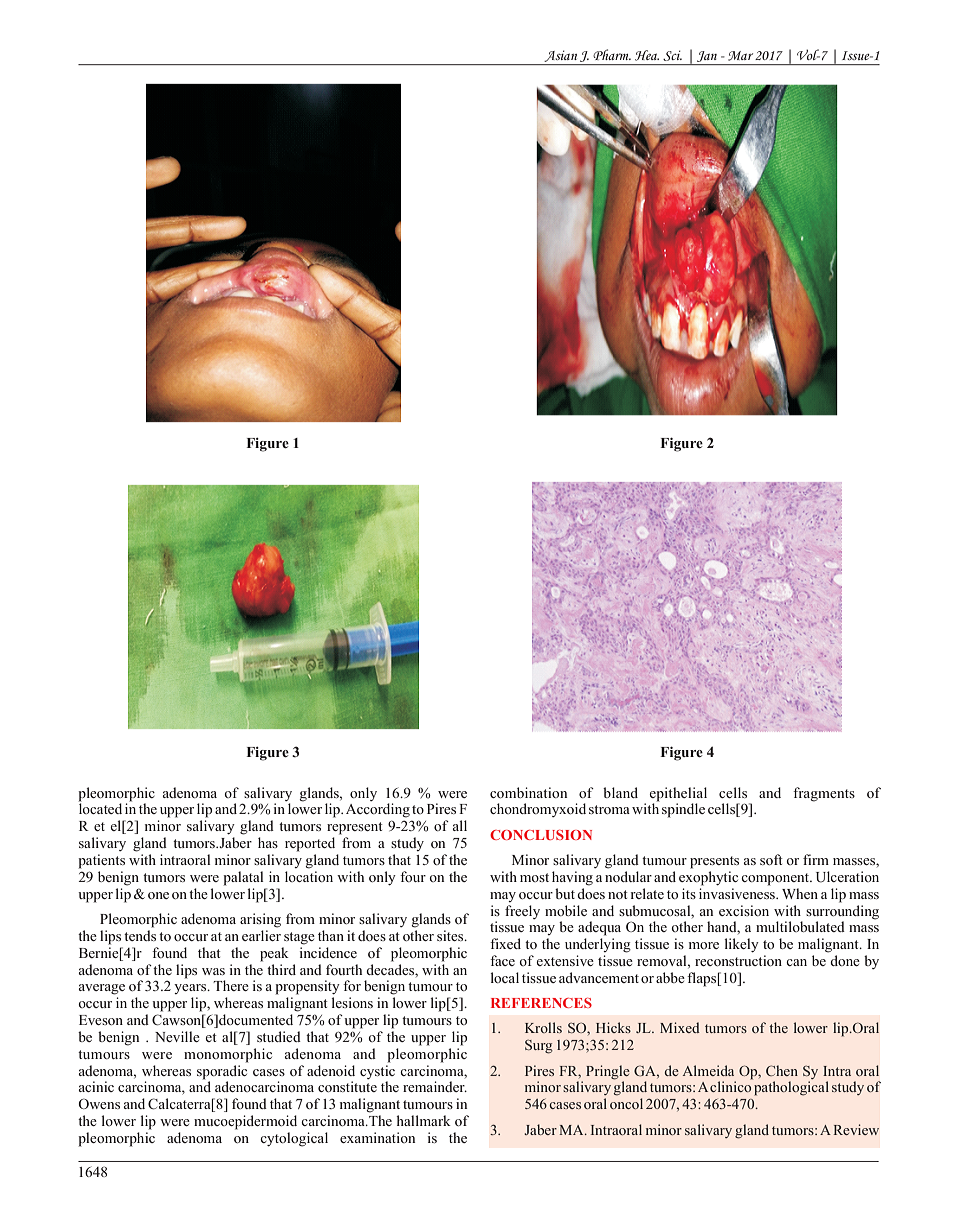  What do you see at coordinates (612, 54) in the screenshot?
I see `Pharm` at bounding box center [612, 54].
